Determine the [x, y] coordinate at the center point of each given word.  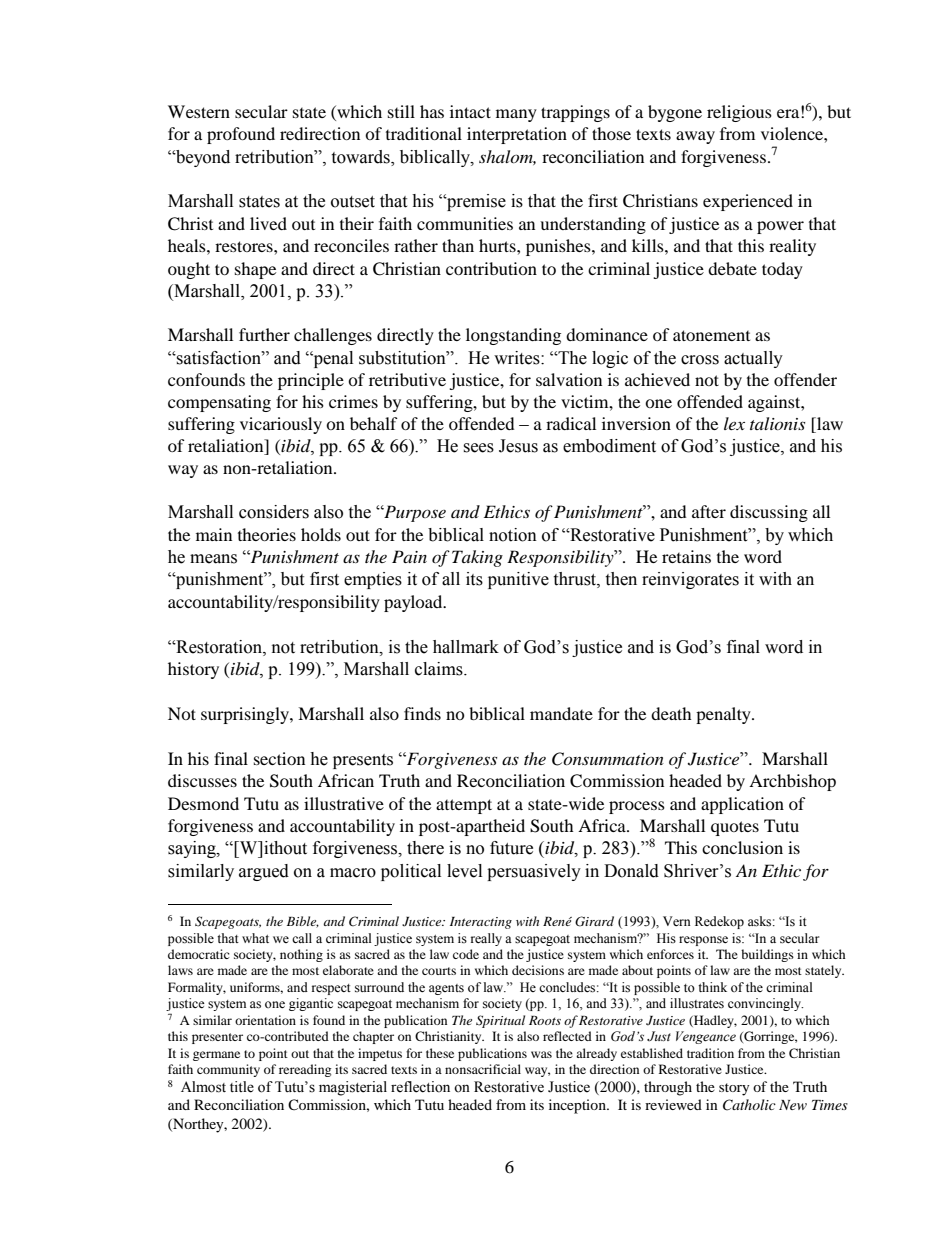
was [541, 1054]
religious [739, 113]
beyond [202, 158]
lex [734, 423]
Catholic [749, 1105]
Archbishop [792, 782]
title [242, 1087]
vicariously [281, 425]
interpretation [517, 135]
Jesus [518, 446]
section [279, 758]
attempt [464, 806]
